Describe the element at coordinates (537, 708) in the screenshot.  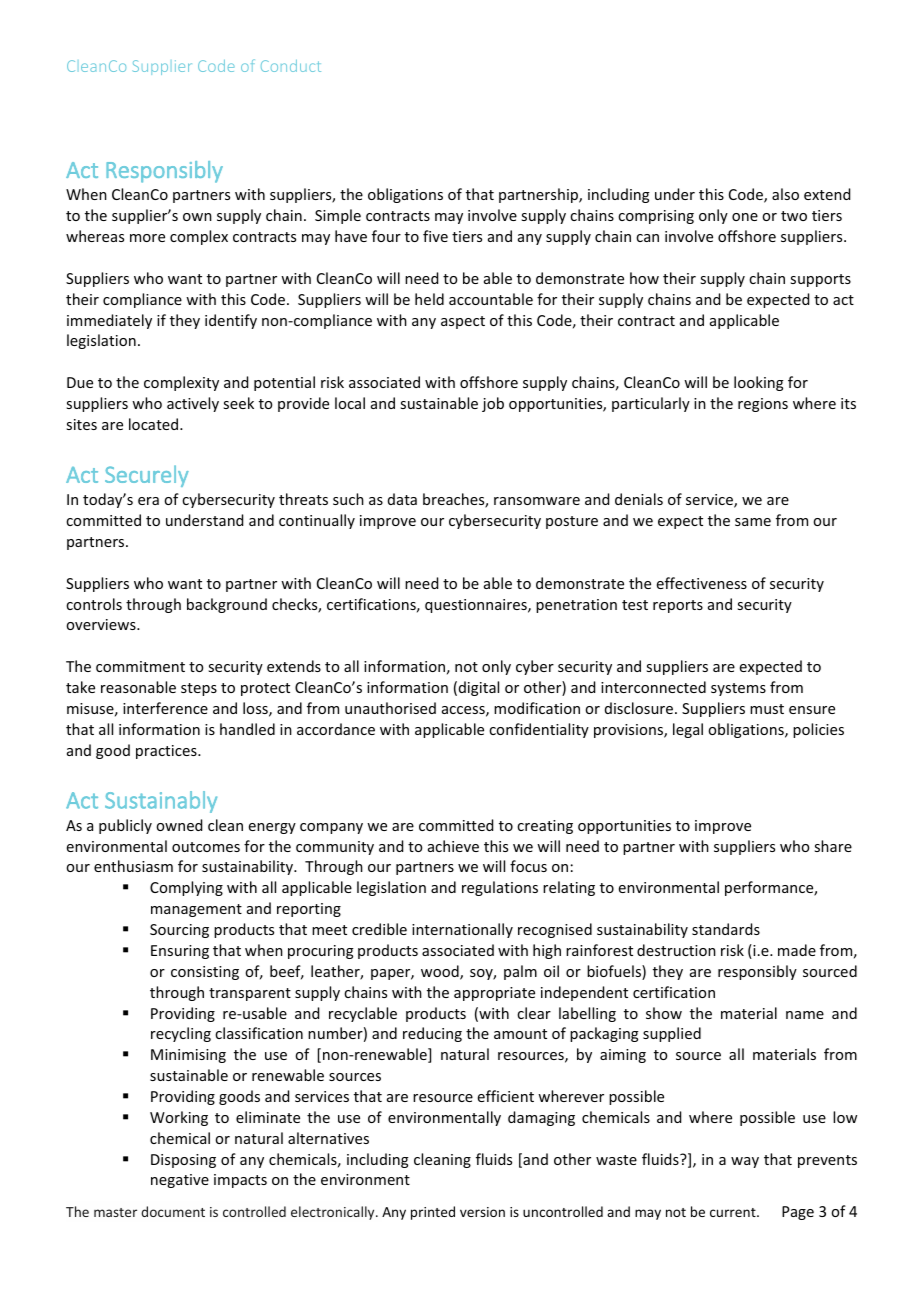
I see `modification` at that location.
